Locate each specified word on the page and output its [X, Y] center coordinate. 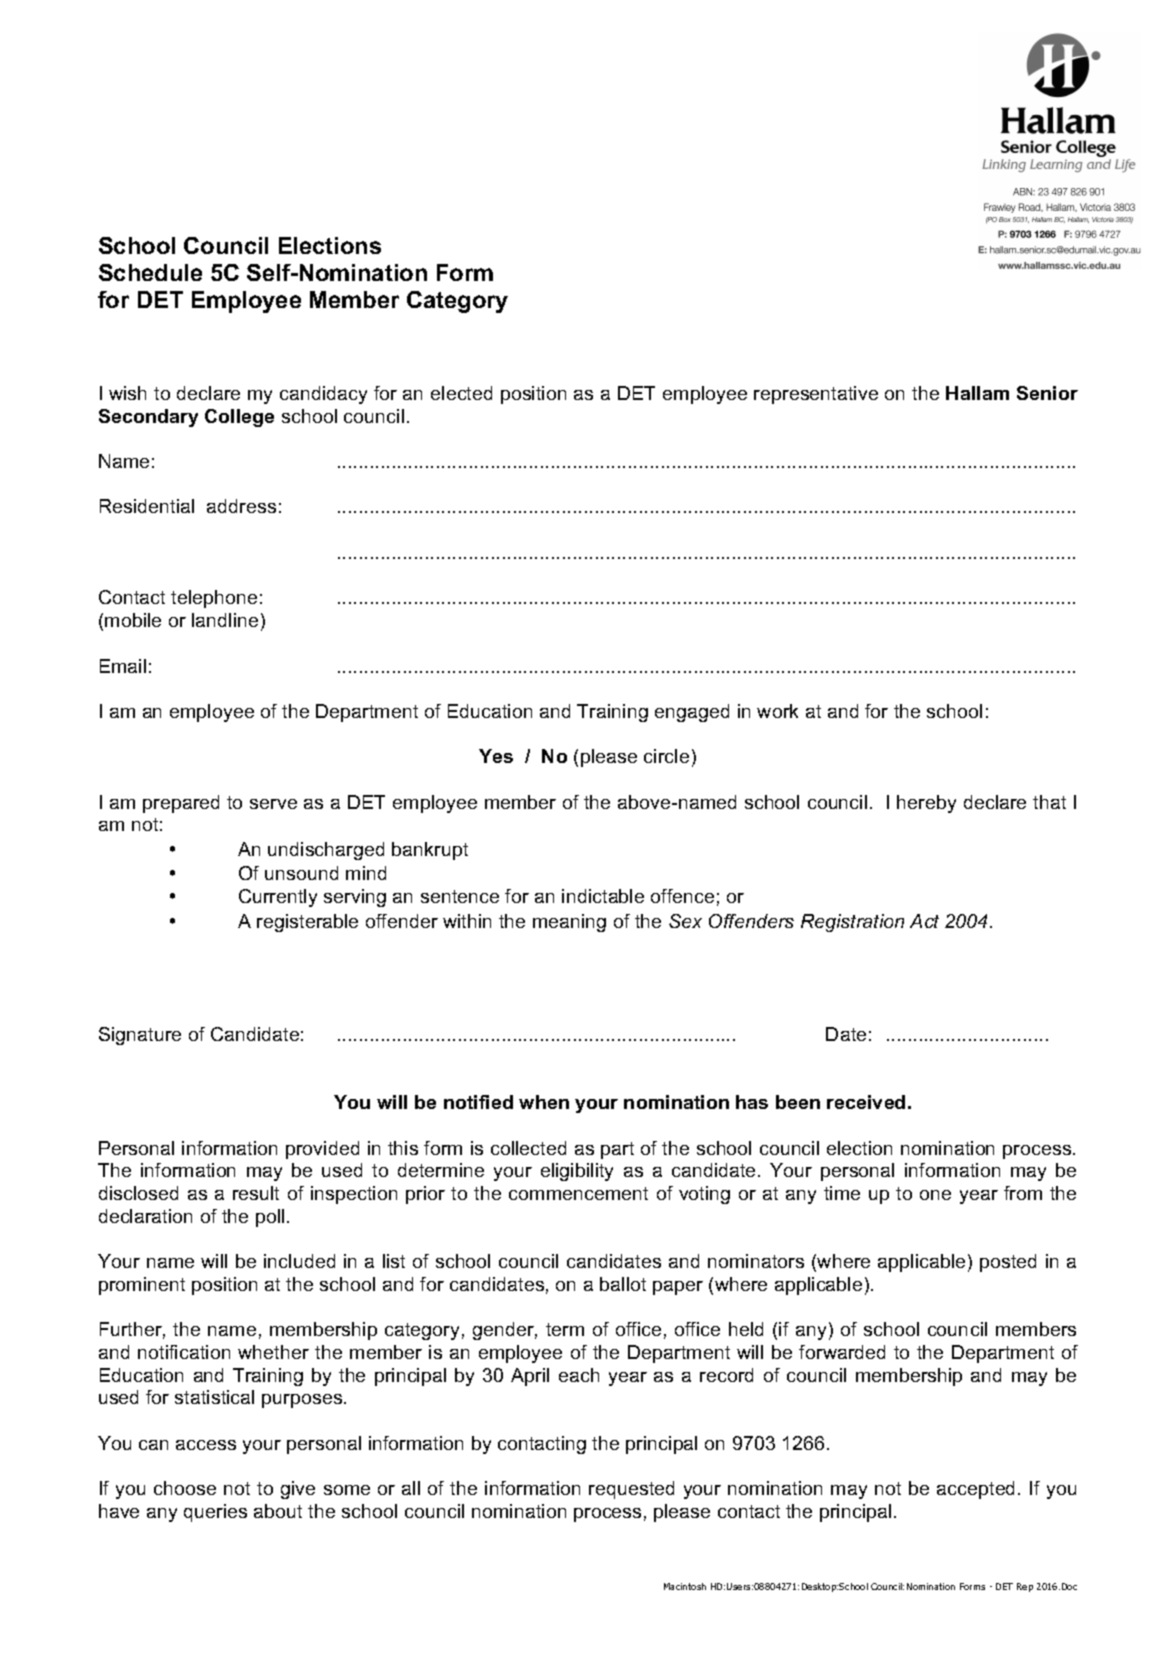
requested [631, 1490]
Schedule [150, 272]
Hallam [977, 393]
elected [461, 393]
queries [215, 1513]
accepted [975, 1490]
